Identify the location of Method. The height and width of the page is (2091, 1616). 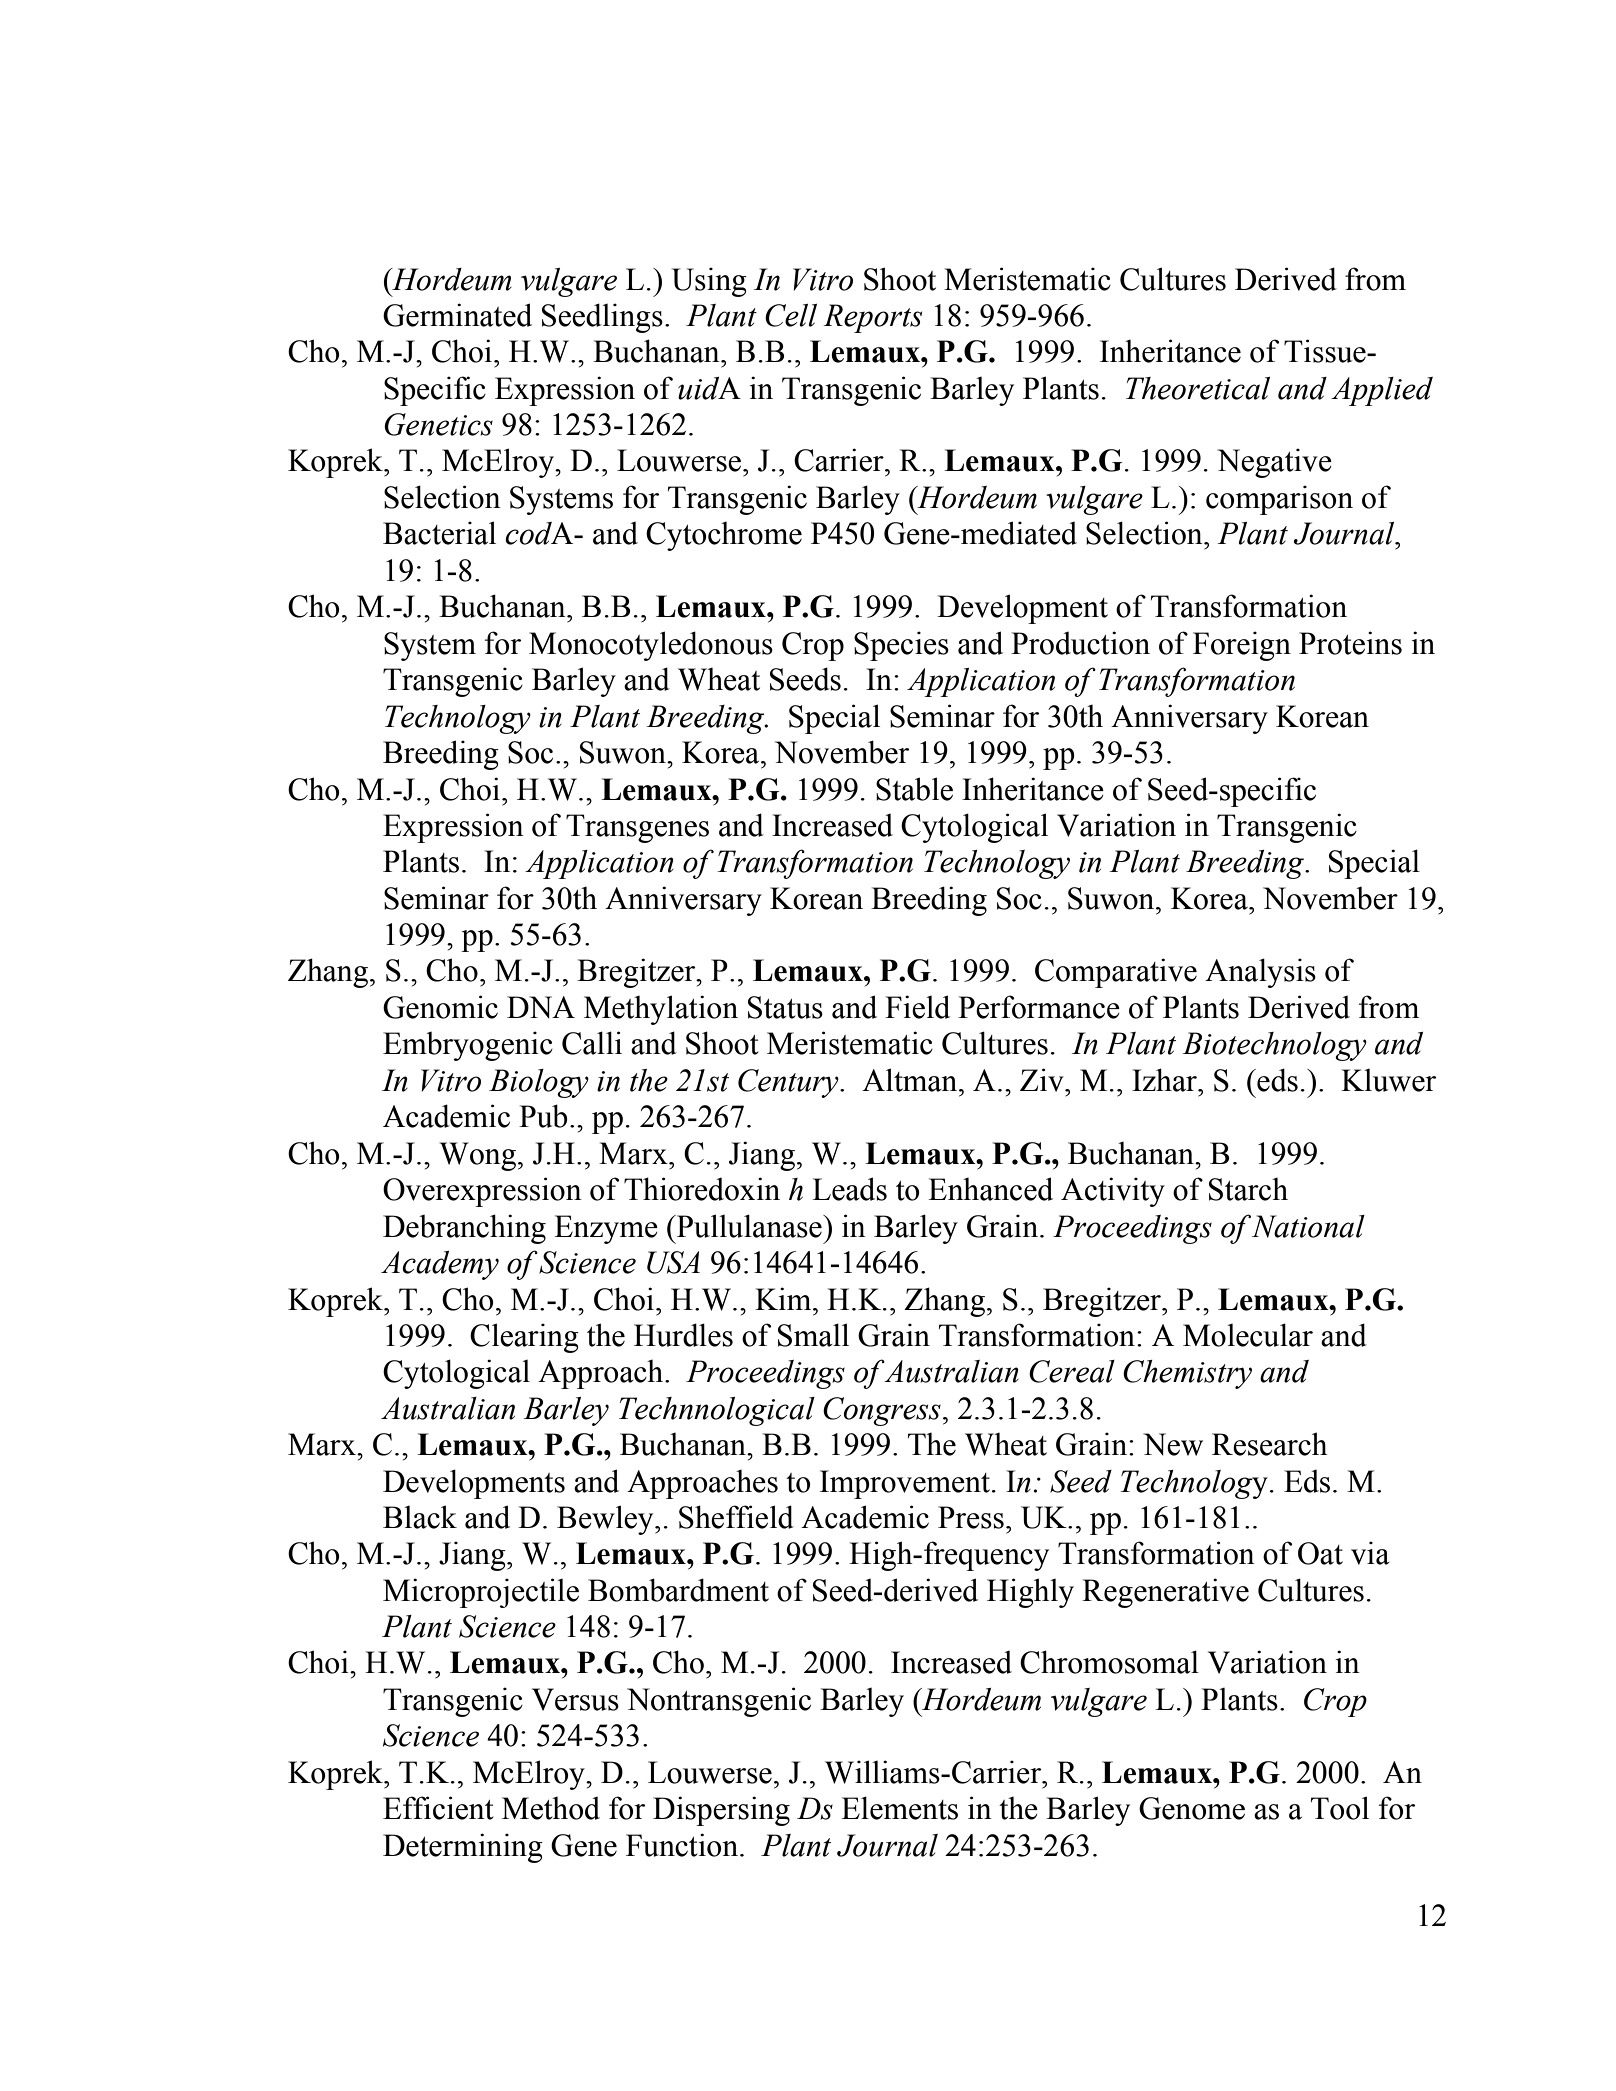
(551, 1808).
